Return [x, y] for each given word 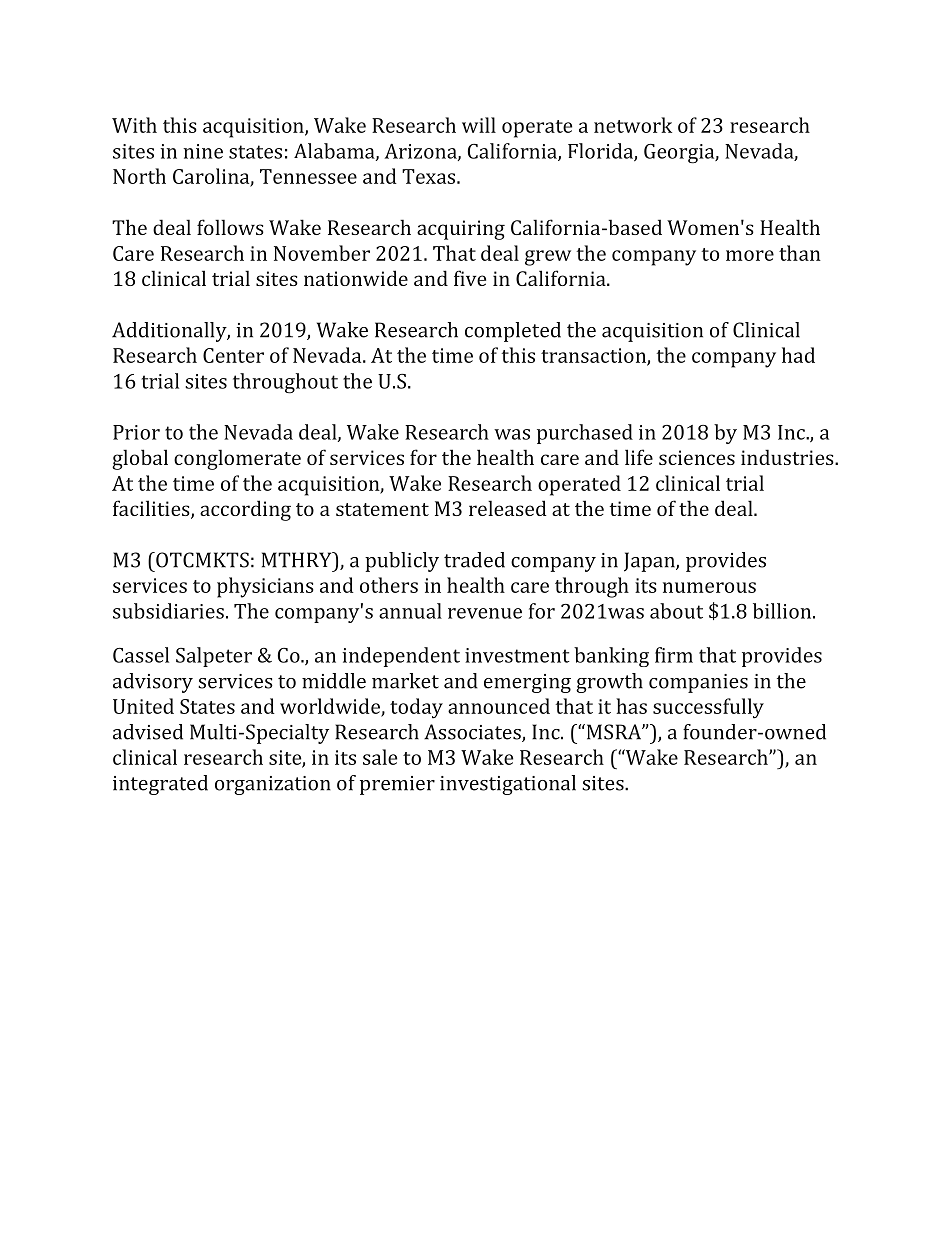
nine [203, 151]
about [676, 611]
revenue [485, 613]
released [508, 508]
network [633, 125]
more [750, 255]
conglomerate [237, 459]
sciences [697, 457]
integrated [160, 785]
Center [233, 355]
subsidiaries [168, 611]
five [470, 278]
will [479, 125]
